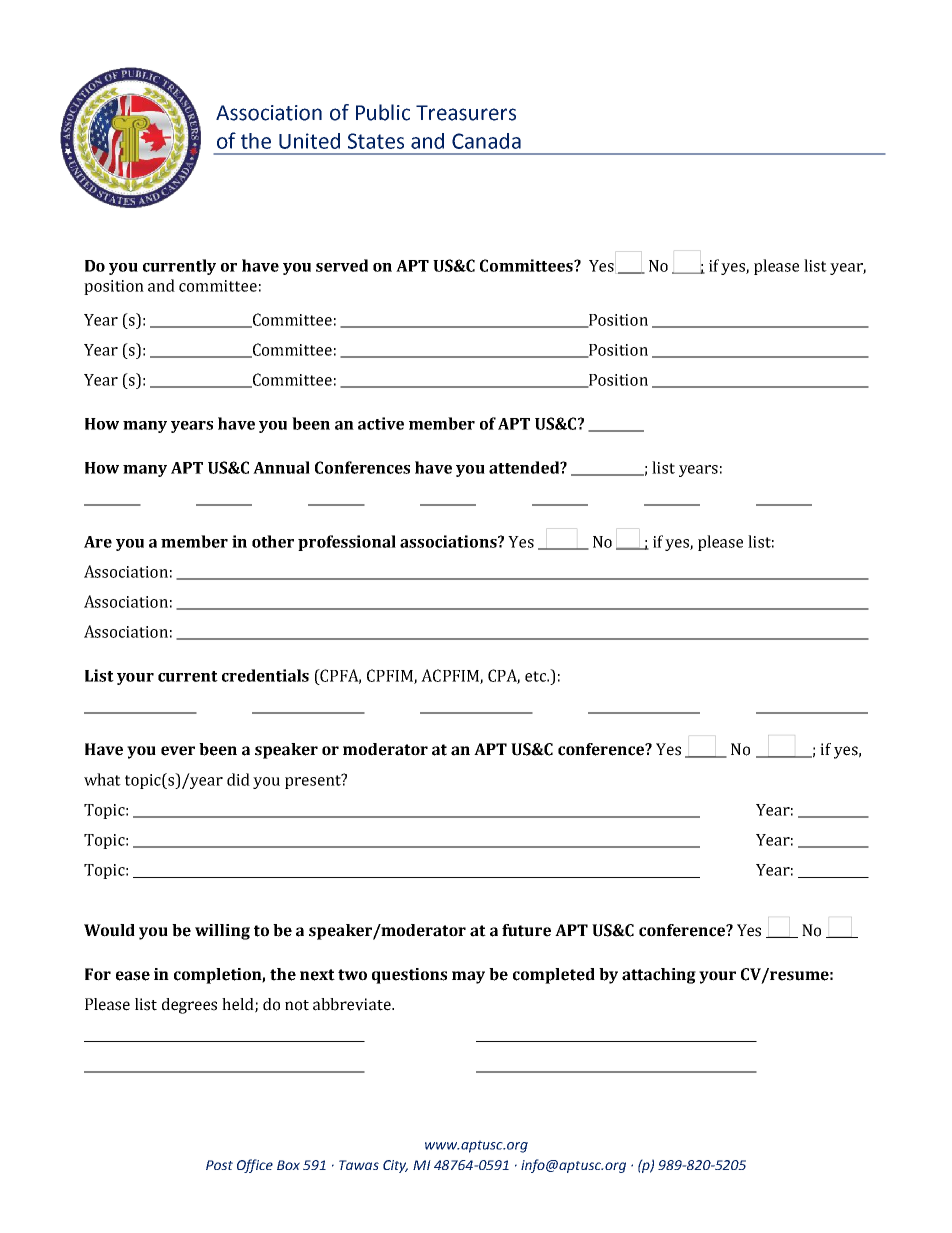  What do you see at coordinates (486, 141) in the screenshot?
I see `Canada` at bounding box center [486, 141].
